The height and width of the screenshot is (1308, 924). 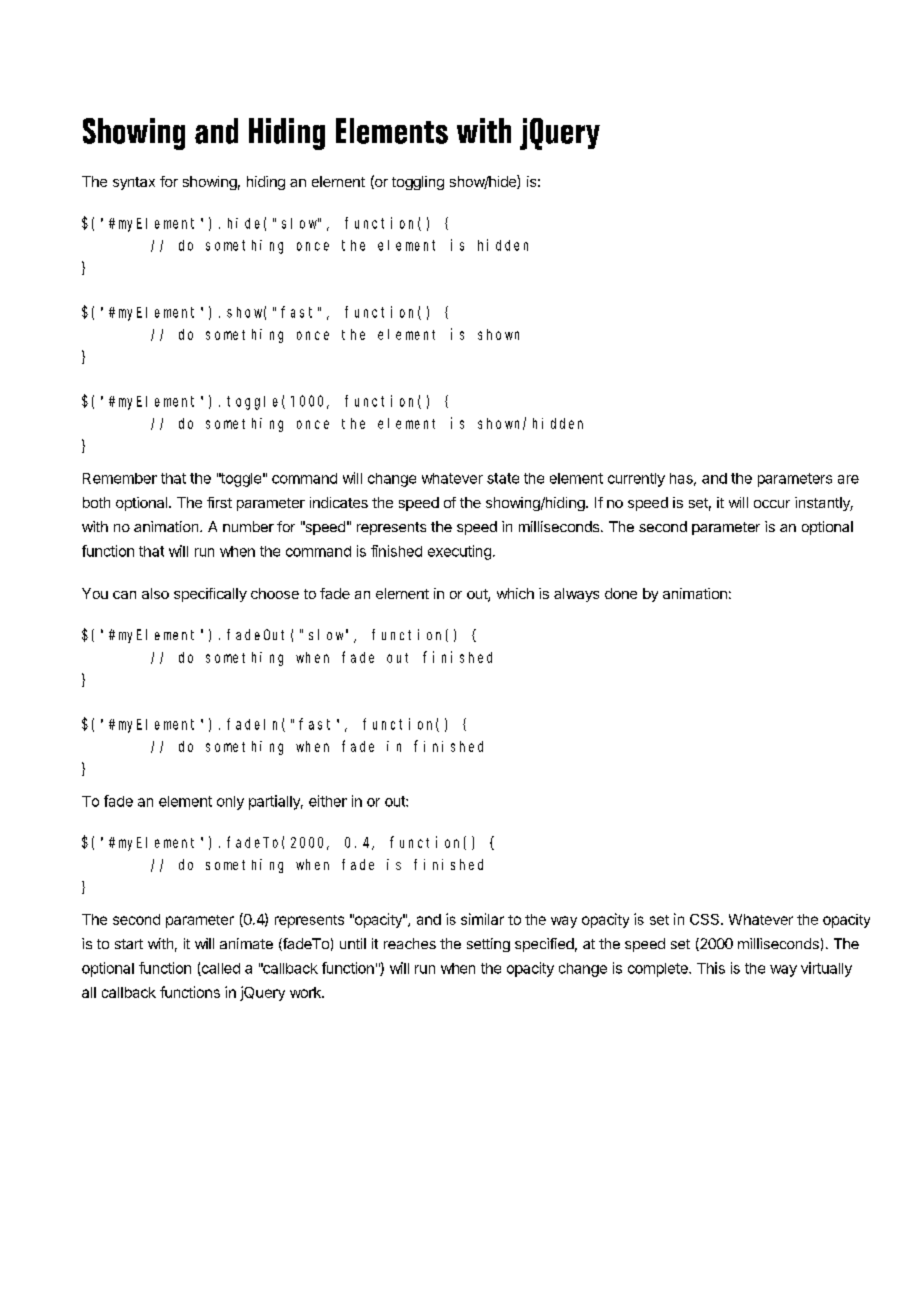 What do you see at coordinates (621, 593) in the screenshot?
I see `done` at bounding box center [621, 593].
